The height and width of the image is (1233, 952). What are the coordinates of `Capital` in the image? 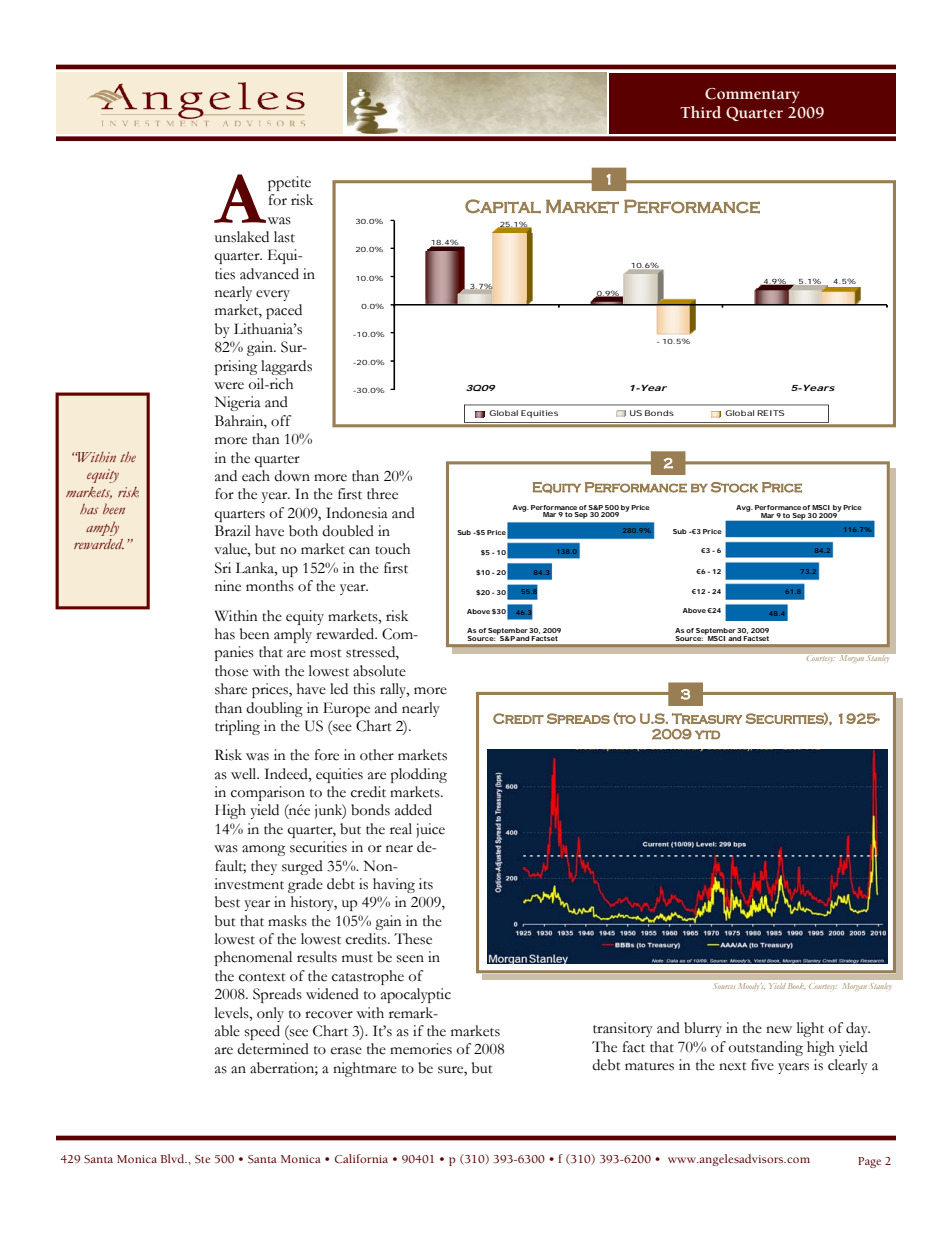 It's located at (503, 206).
